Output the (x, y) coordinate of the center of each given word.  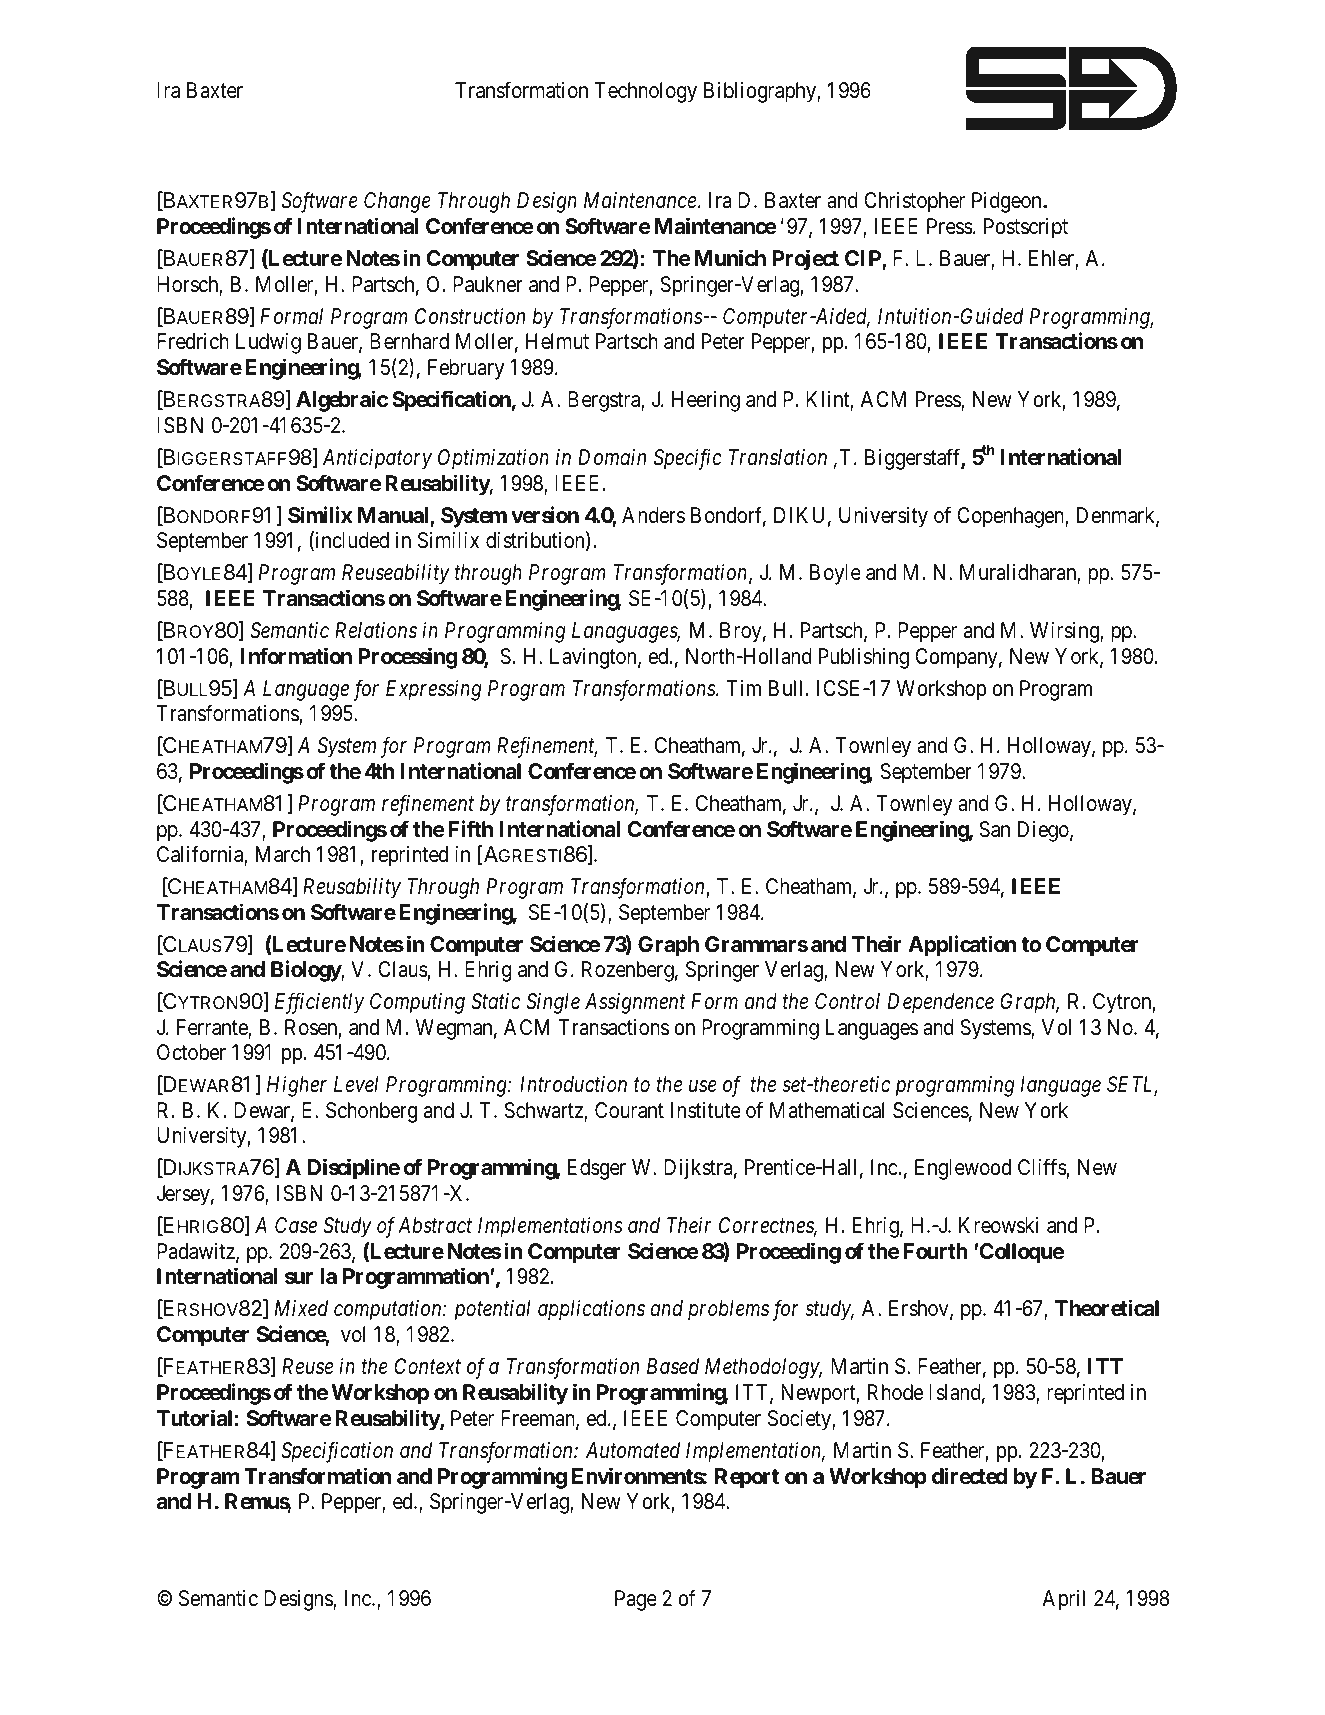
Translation (778, 457)
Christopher (914, 202)
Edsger (597, 1169)
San (994, 829)
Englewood (963, 1169)
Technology (646, 92)
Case (296, 1225)
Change (397, 202)
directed (970, 1476)
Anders (653, 515)
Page (636, 1600)
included (351, 541)
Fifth (470, 828)
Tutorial (194, 1418)
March (283, 854)
